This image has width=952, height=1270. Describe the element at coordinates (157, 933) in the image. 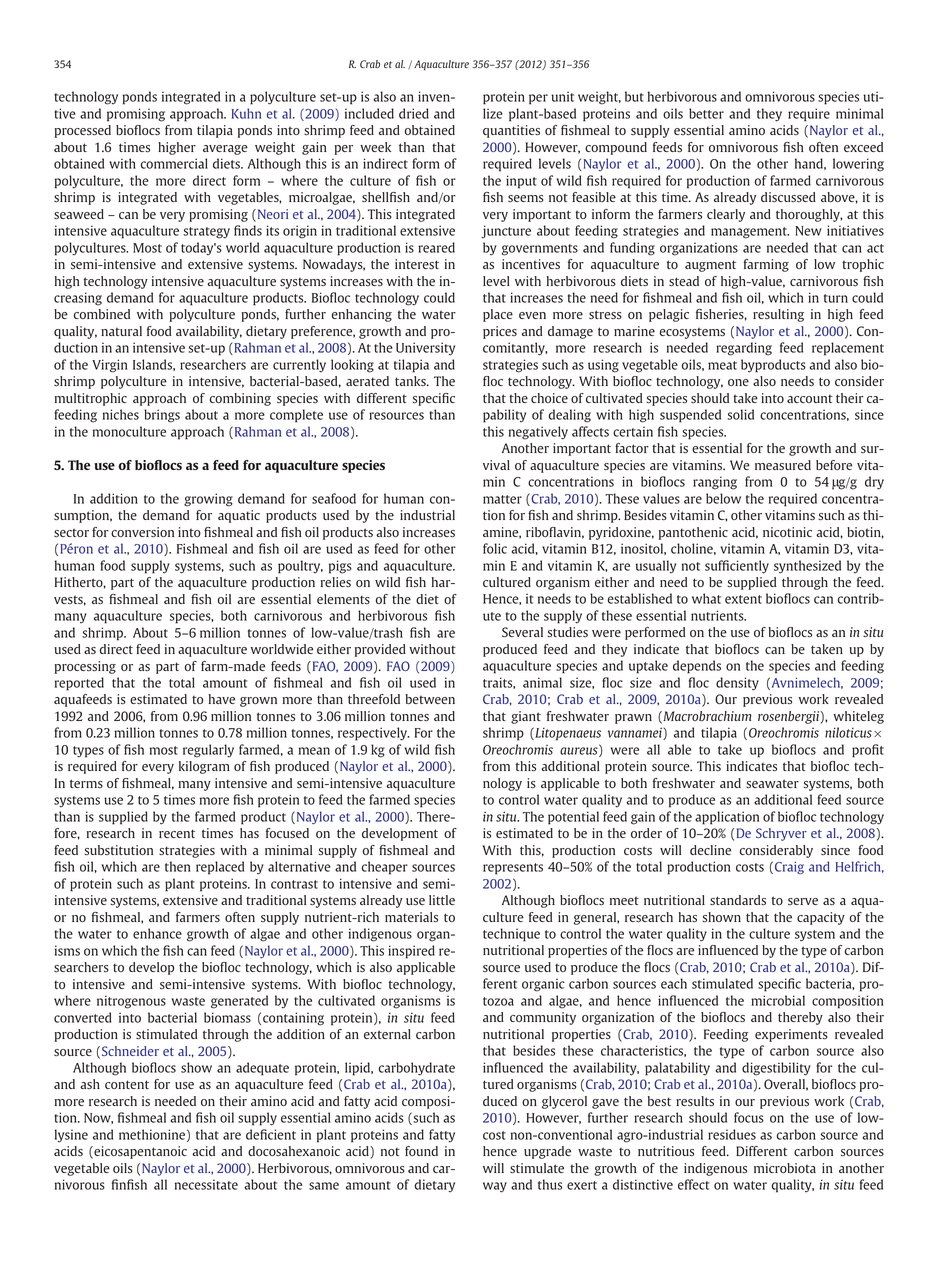

I see `enhance` at that location.
